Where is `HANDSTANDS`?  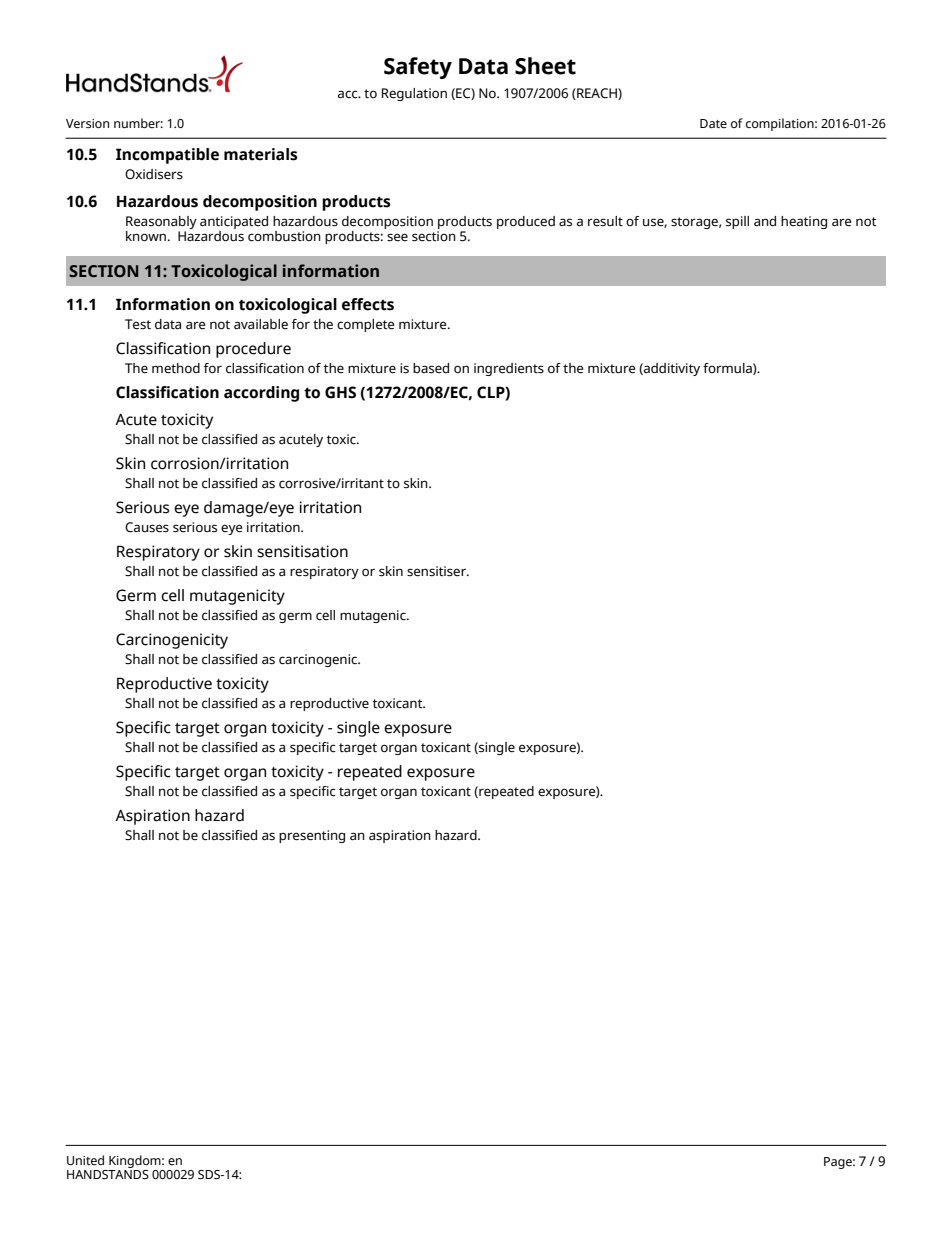 HANDSTANDS is located at coordinates (108, 1173).
